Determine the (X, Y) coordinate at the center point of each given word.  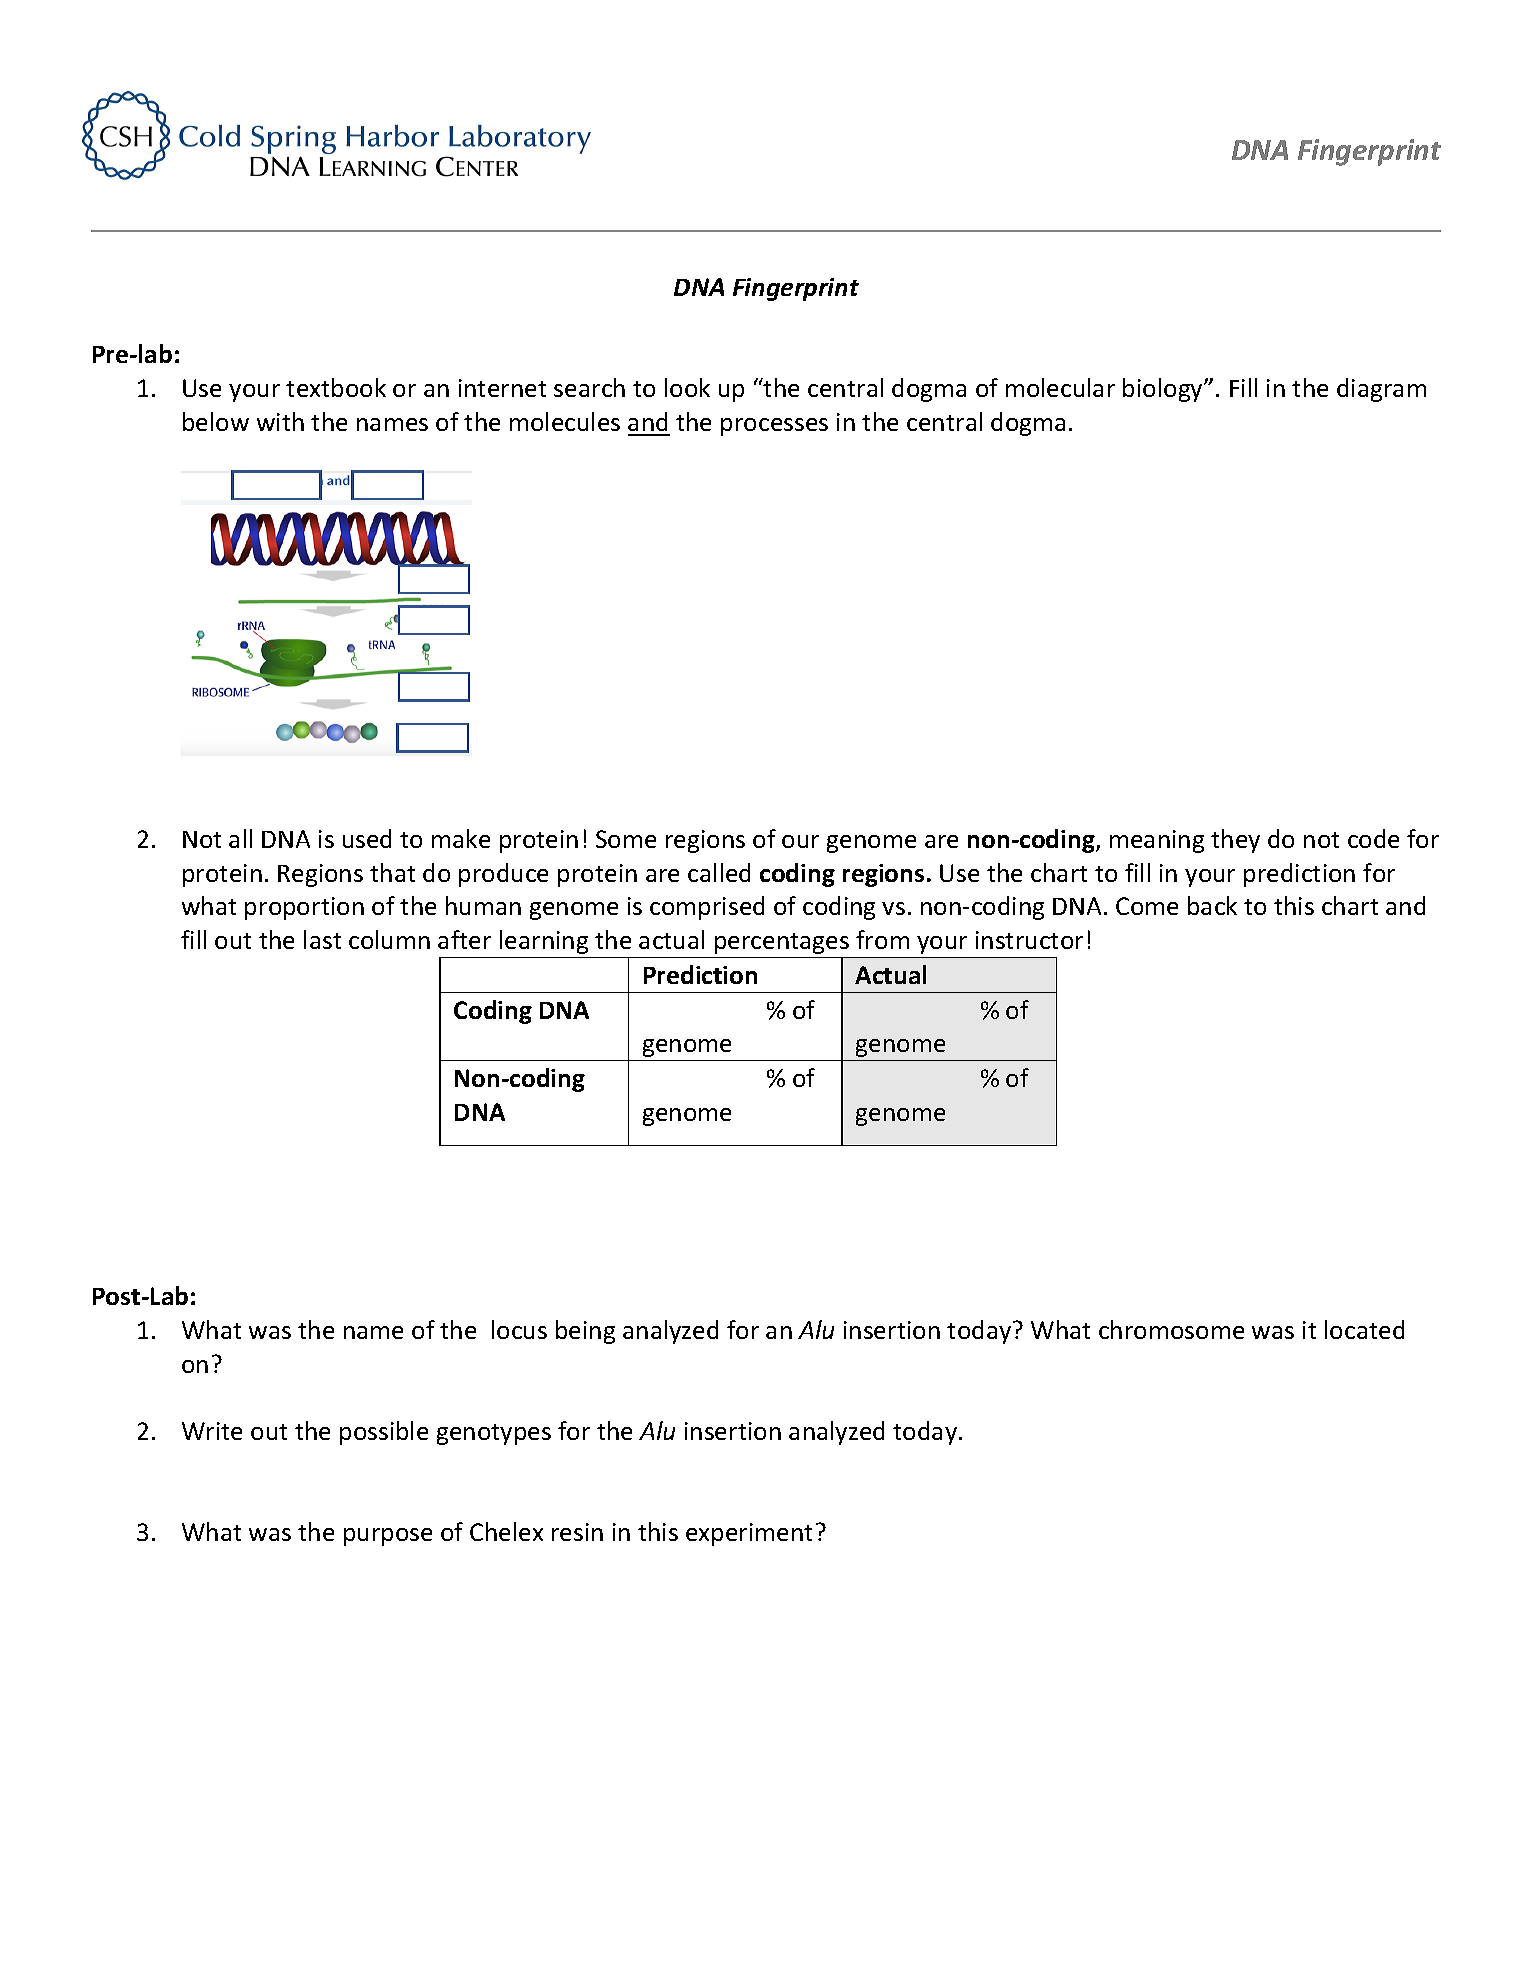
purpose (388, 1537)
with (280, 421)
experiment (749, 1534)
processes (774, 427)
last (322, 939)
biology (1164, 390)
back (1212, 905)
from (882, 939)
